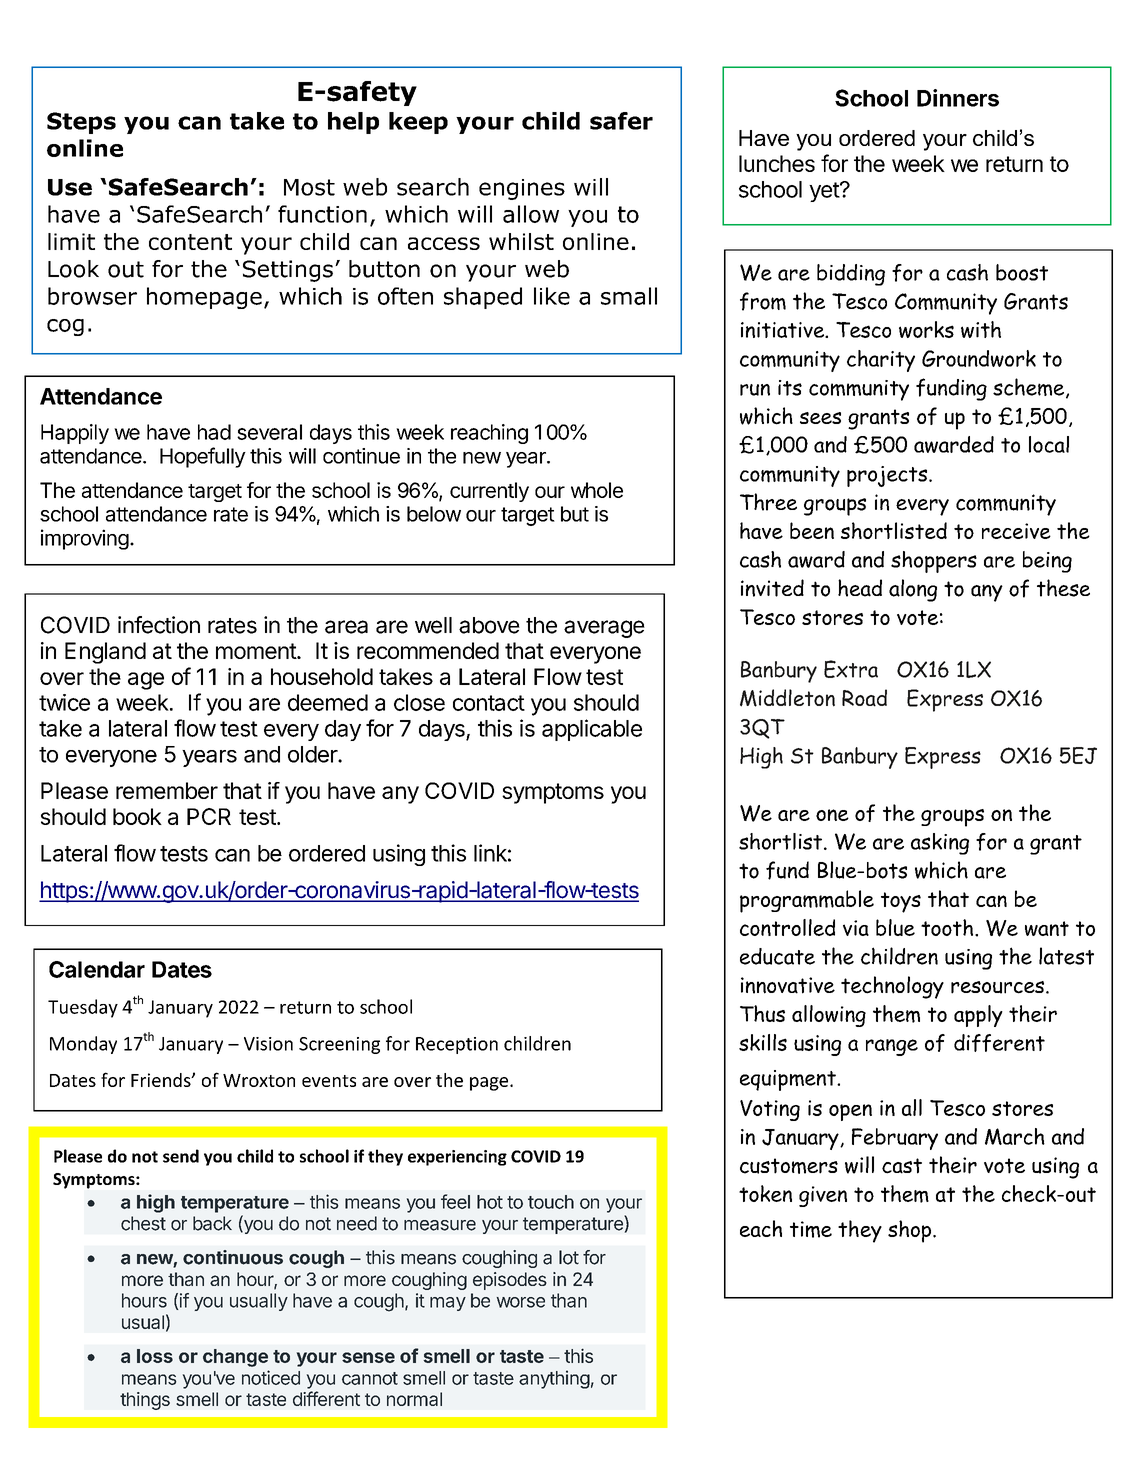 This page has height=1483, width=1146. Describe the element at coordinates (958, 98) in the page. I see `Dinners` at that location.
